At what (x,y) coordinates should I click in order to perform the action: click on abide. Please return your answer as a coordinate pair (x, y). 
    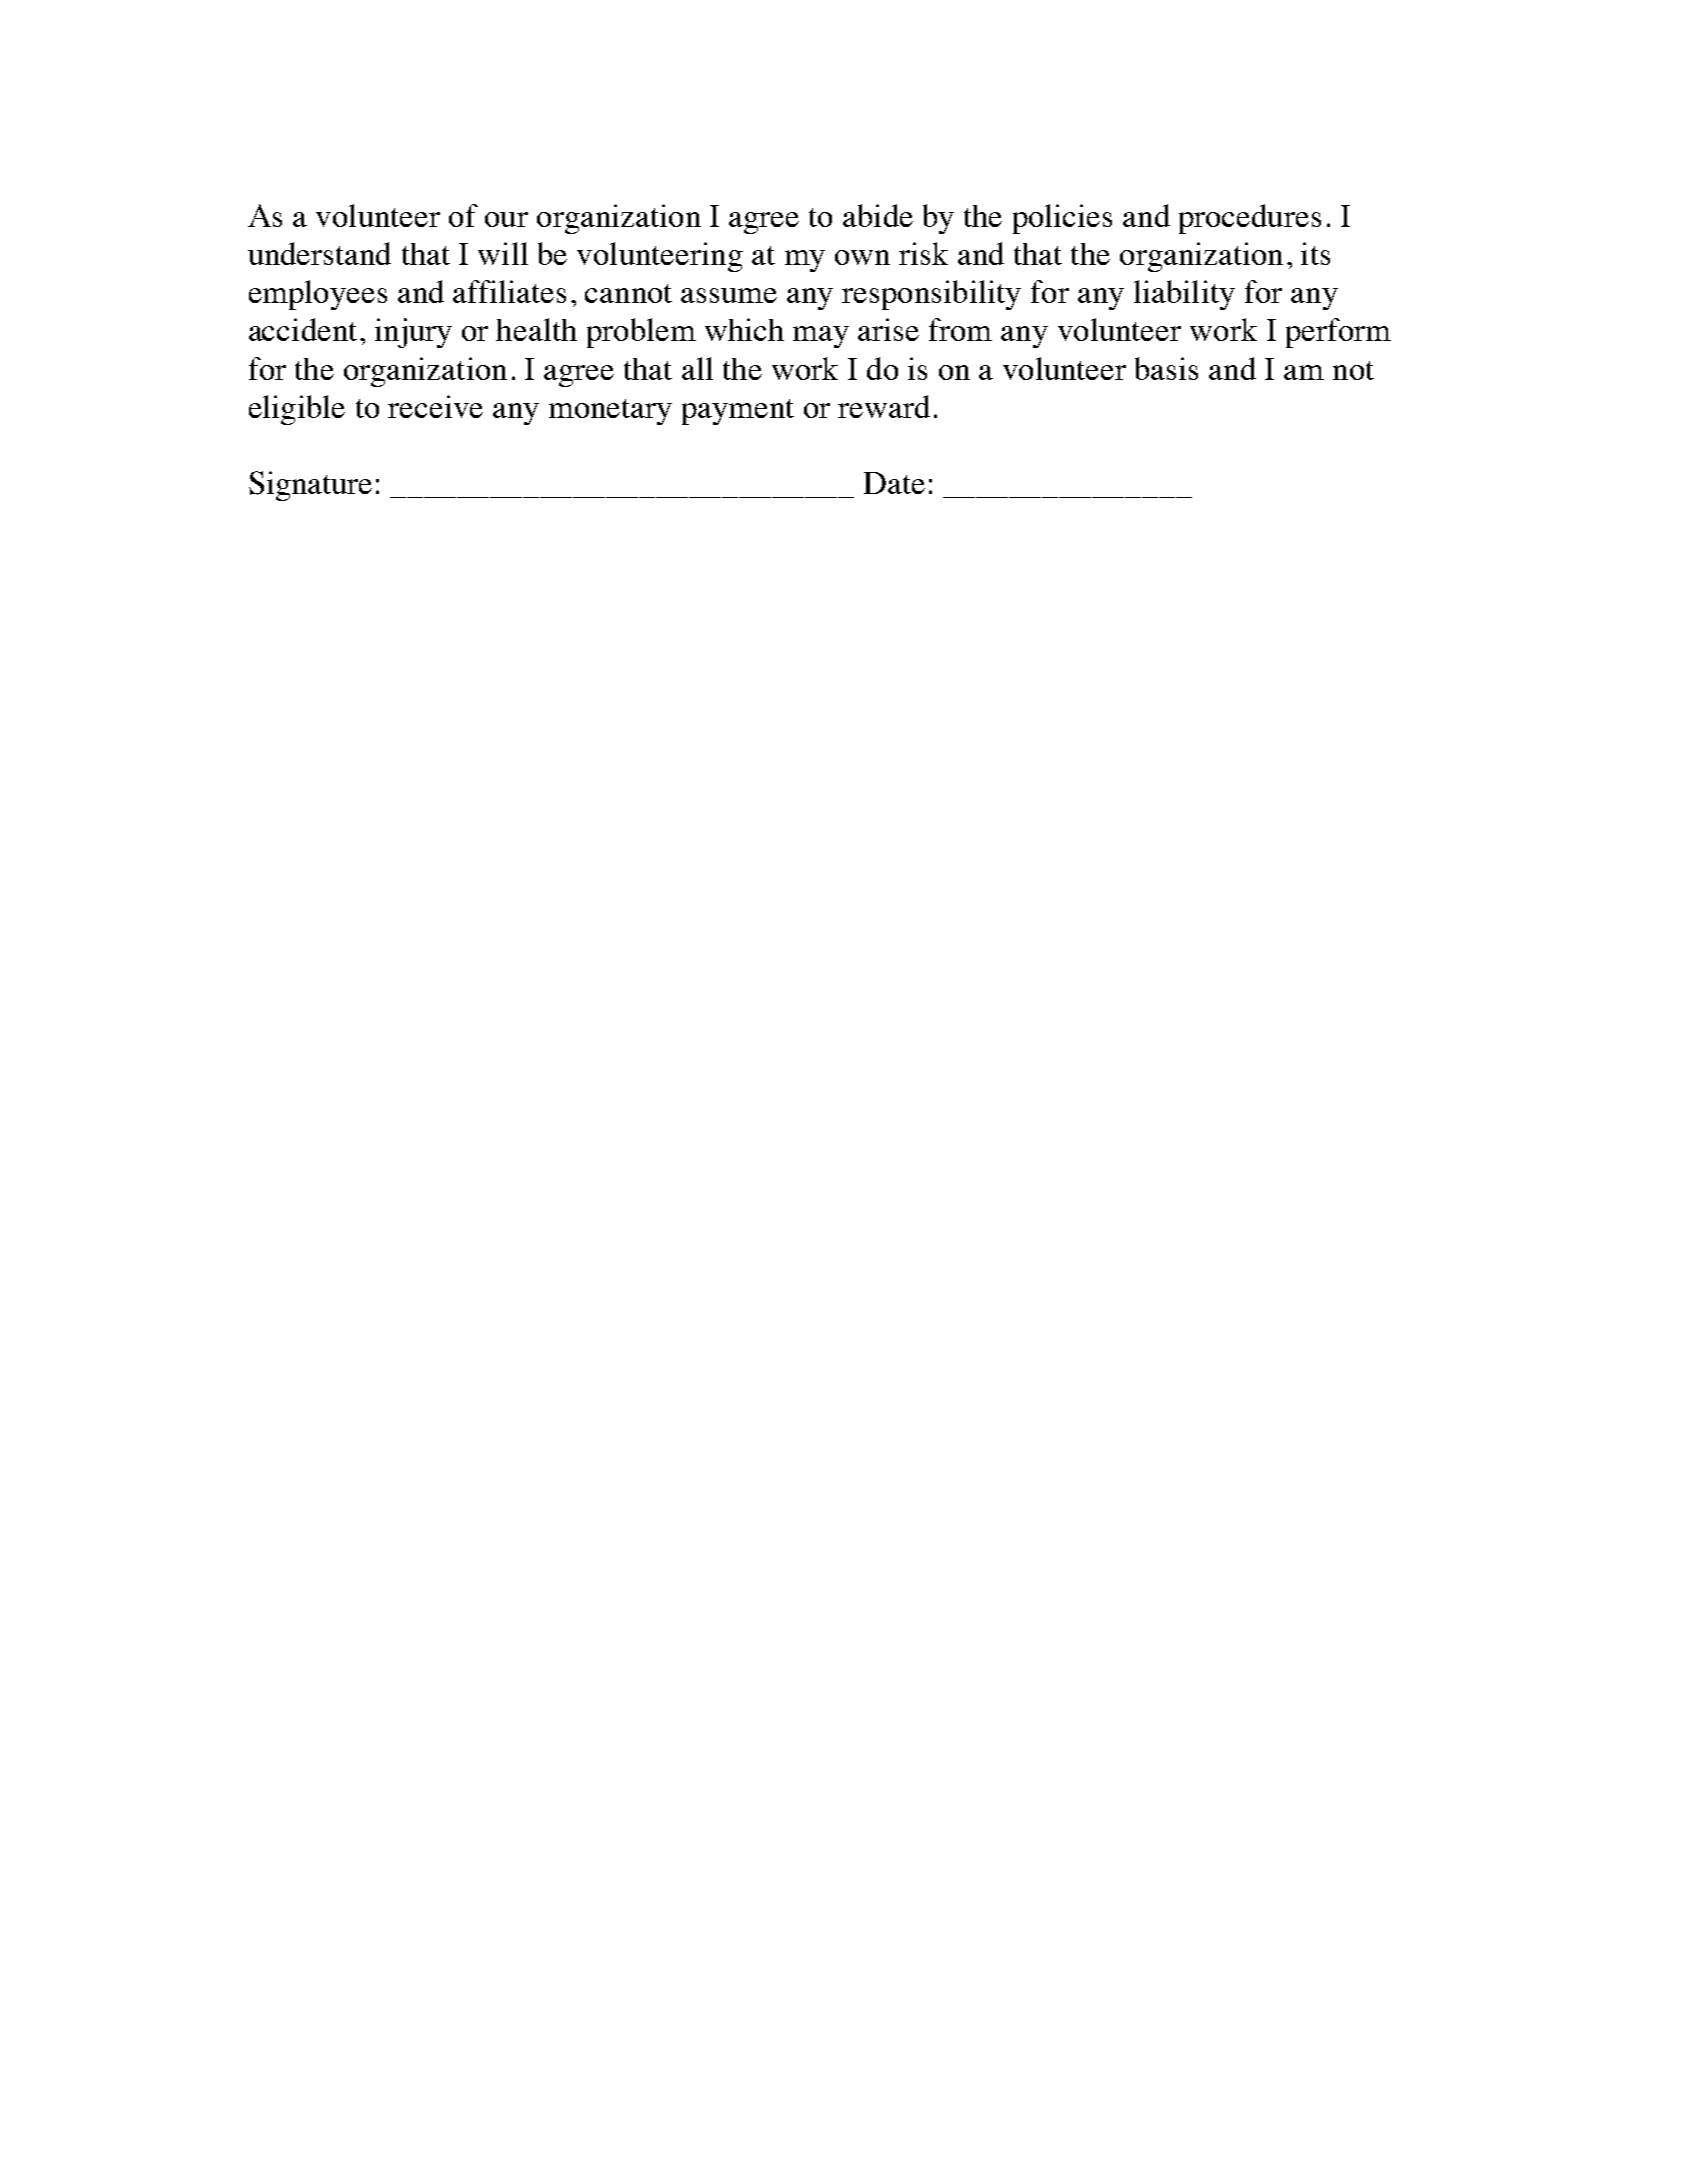
    Looking at the image, I should click on (878, 215).
